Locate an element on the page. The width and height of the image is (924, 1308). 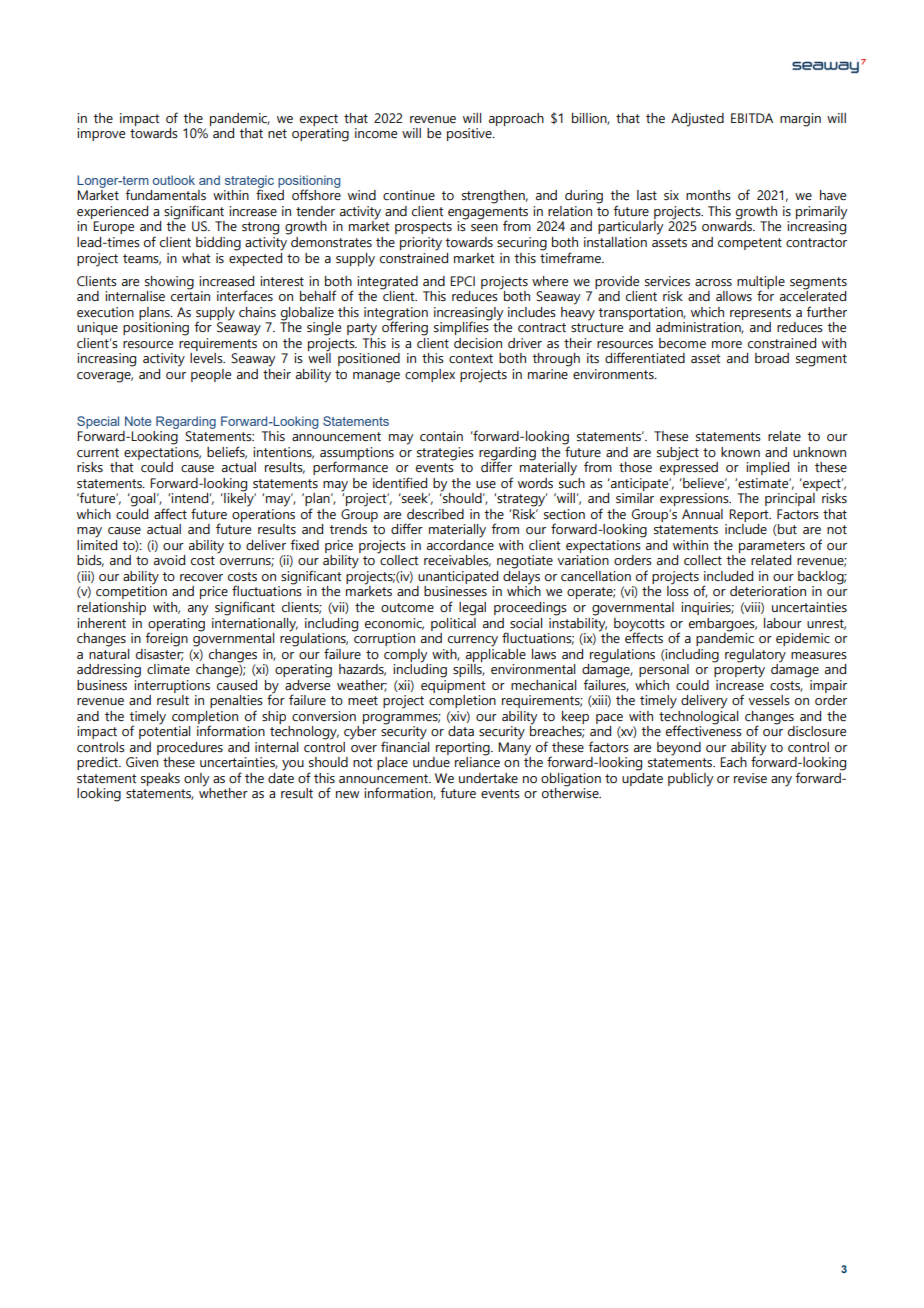
positive is located at coordinates (470, 134).
